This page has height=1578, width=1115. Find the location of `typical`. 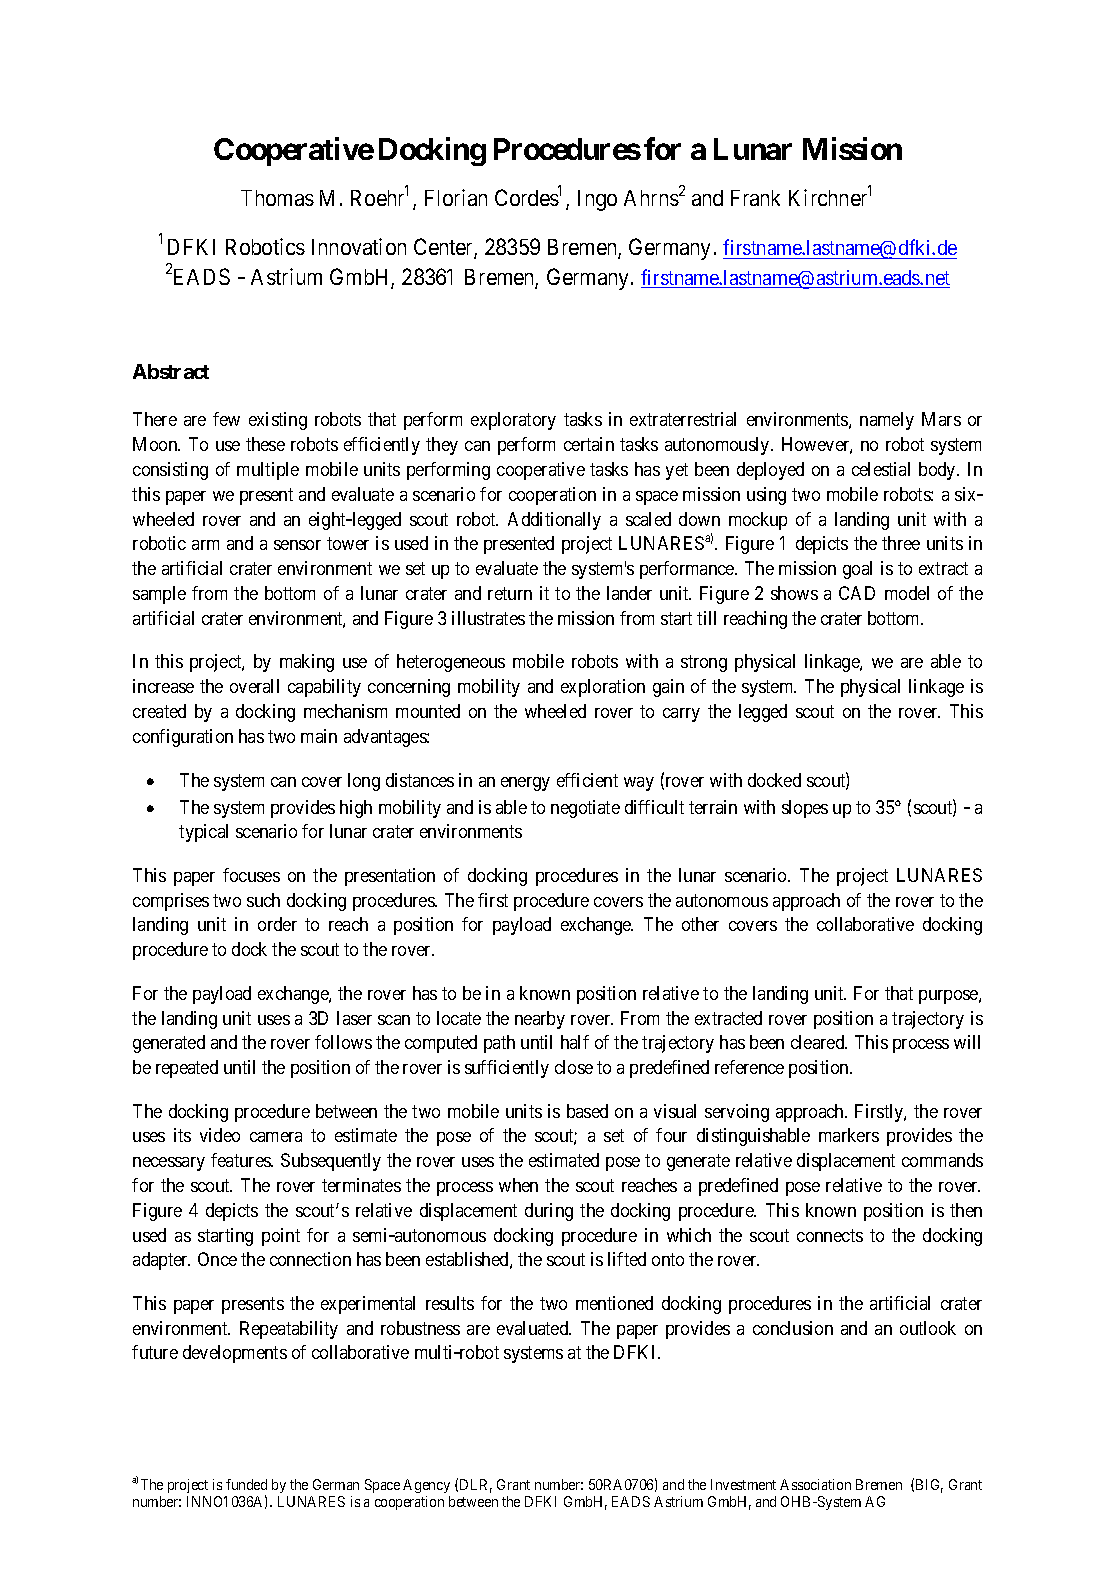

typical is located at coordinates (203, 833).
